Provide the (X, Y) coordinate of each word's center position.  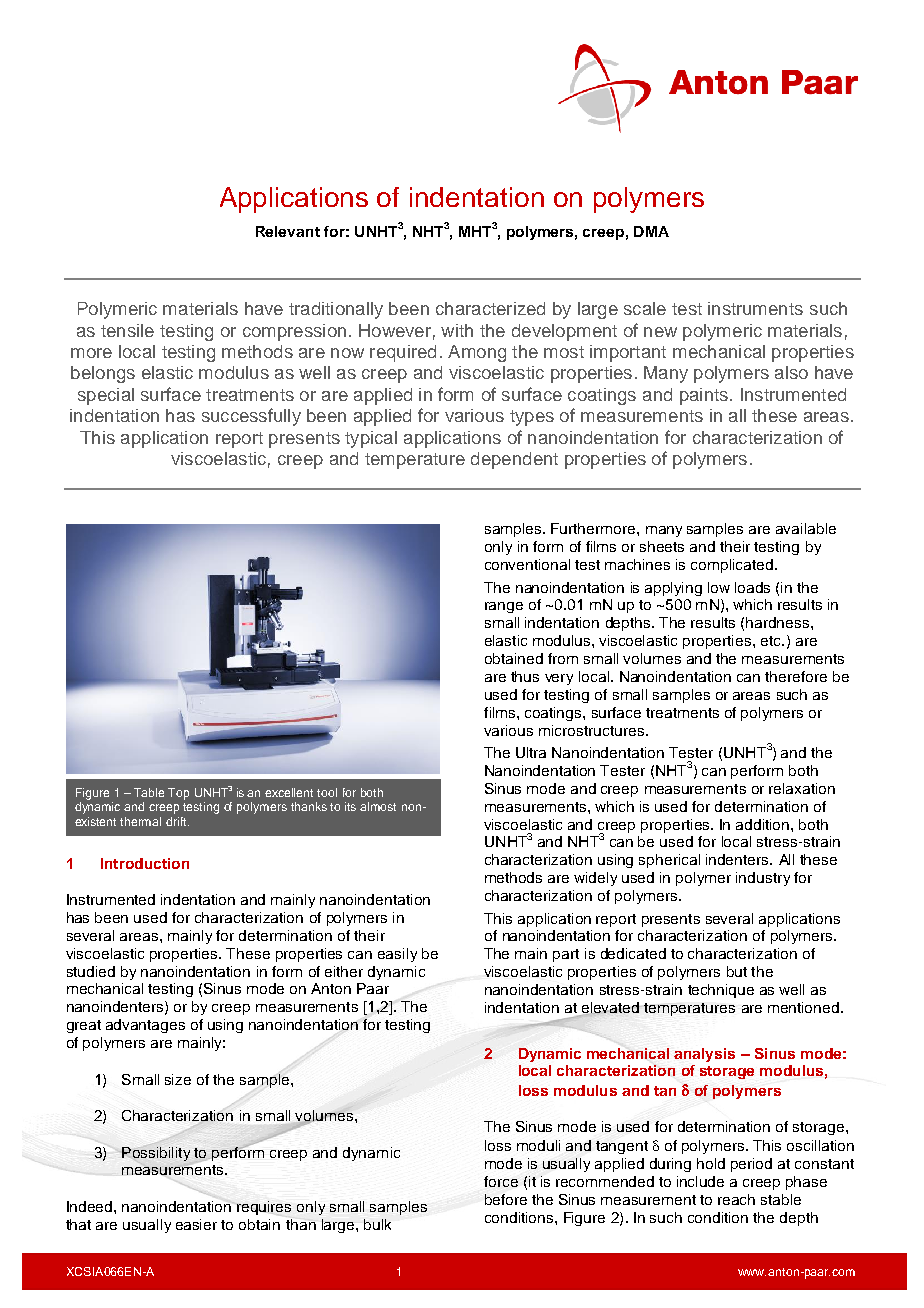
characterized (490, 308)
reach (736, 1199)
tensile (127, 330)
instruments (755, 308)
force (501, 1181)
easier (196, 1224)
